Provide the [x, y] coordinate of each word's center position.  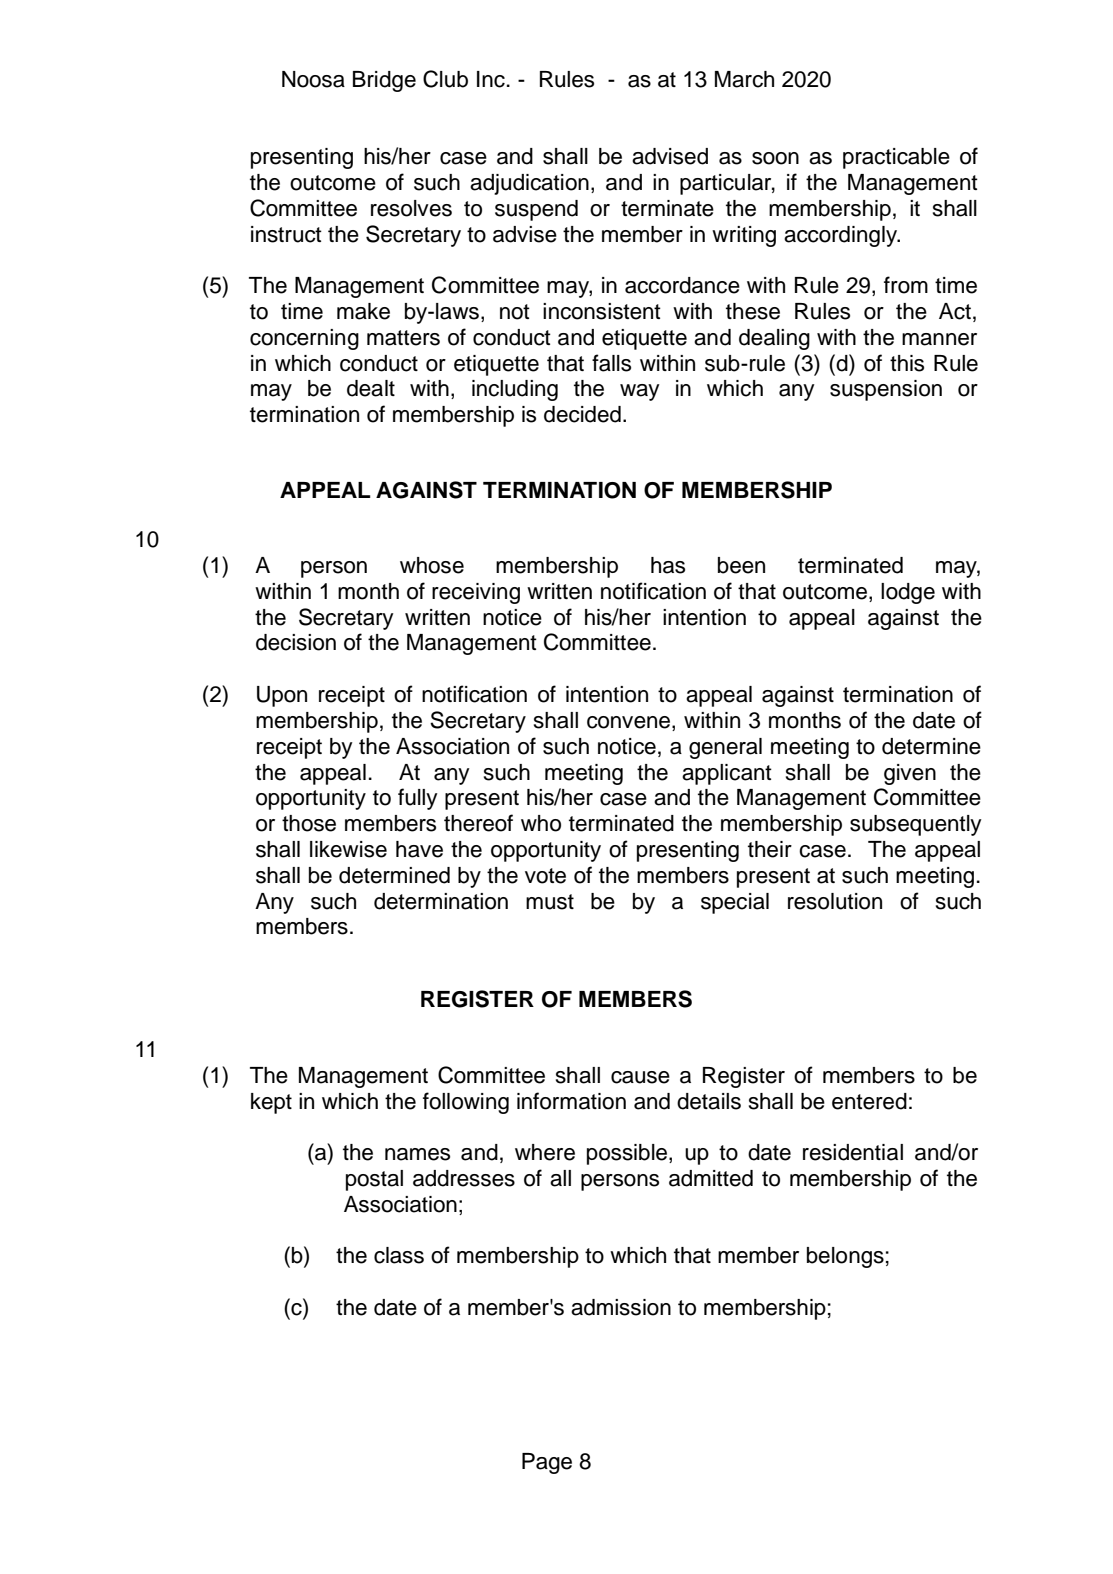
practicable [896, 158]
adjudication [529, 184]
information [571, 1101]
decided [582, 414]
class [399, 1255]
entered [869, 1101]
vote [545, 876]
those [309, 823]
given [910, 774]
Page [547, 1463]
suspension [886, 390]
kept [271, 1103]
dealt [371, 388]
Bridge [384, 81]
